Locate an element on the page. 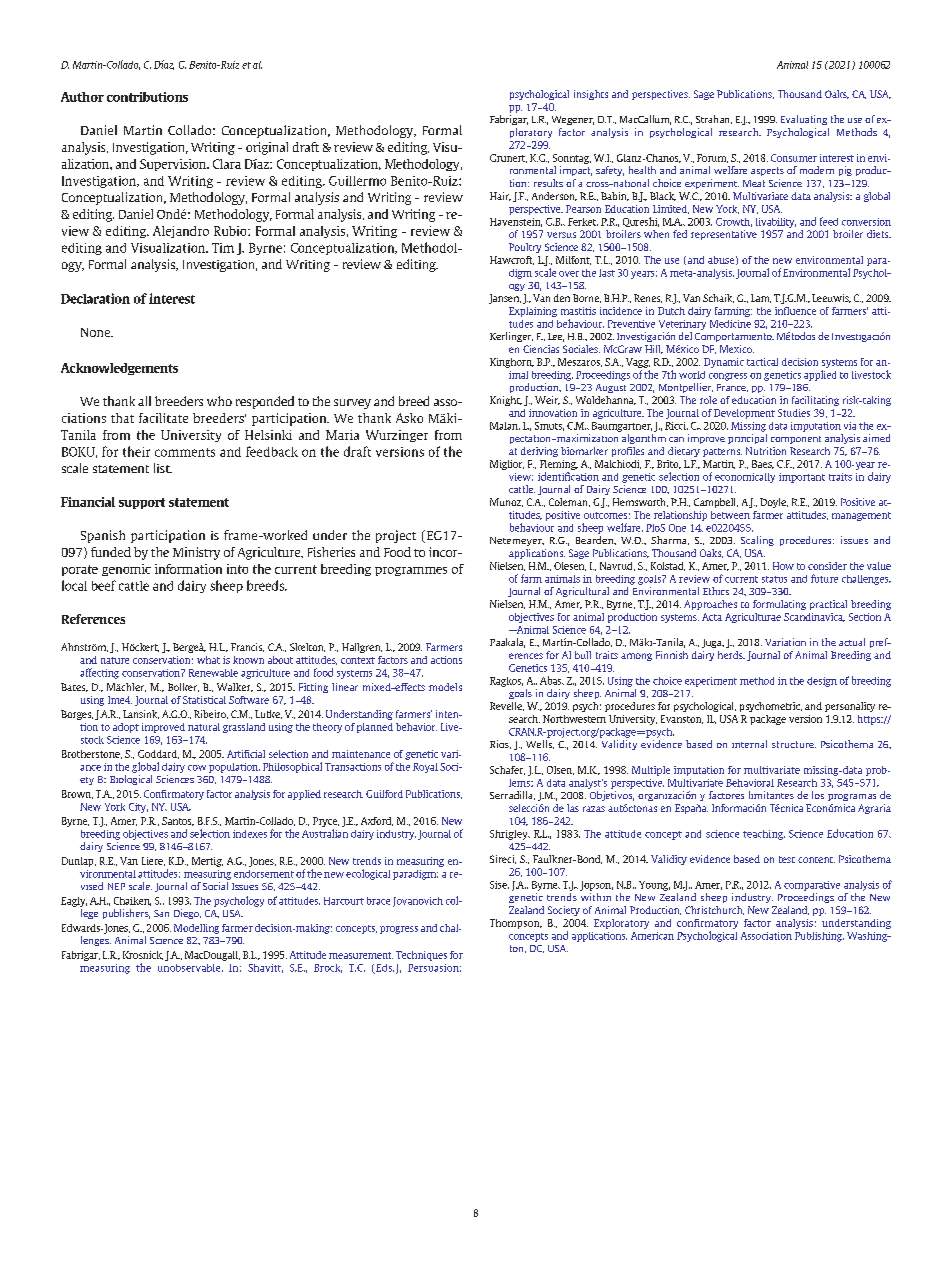 The image size is (952, 1270). Evaluating is located at coordinates (804, 120).
